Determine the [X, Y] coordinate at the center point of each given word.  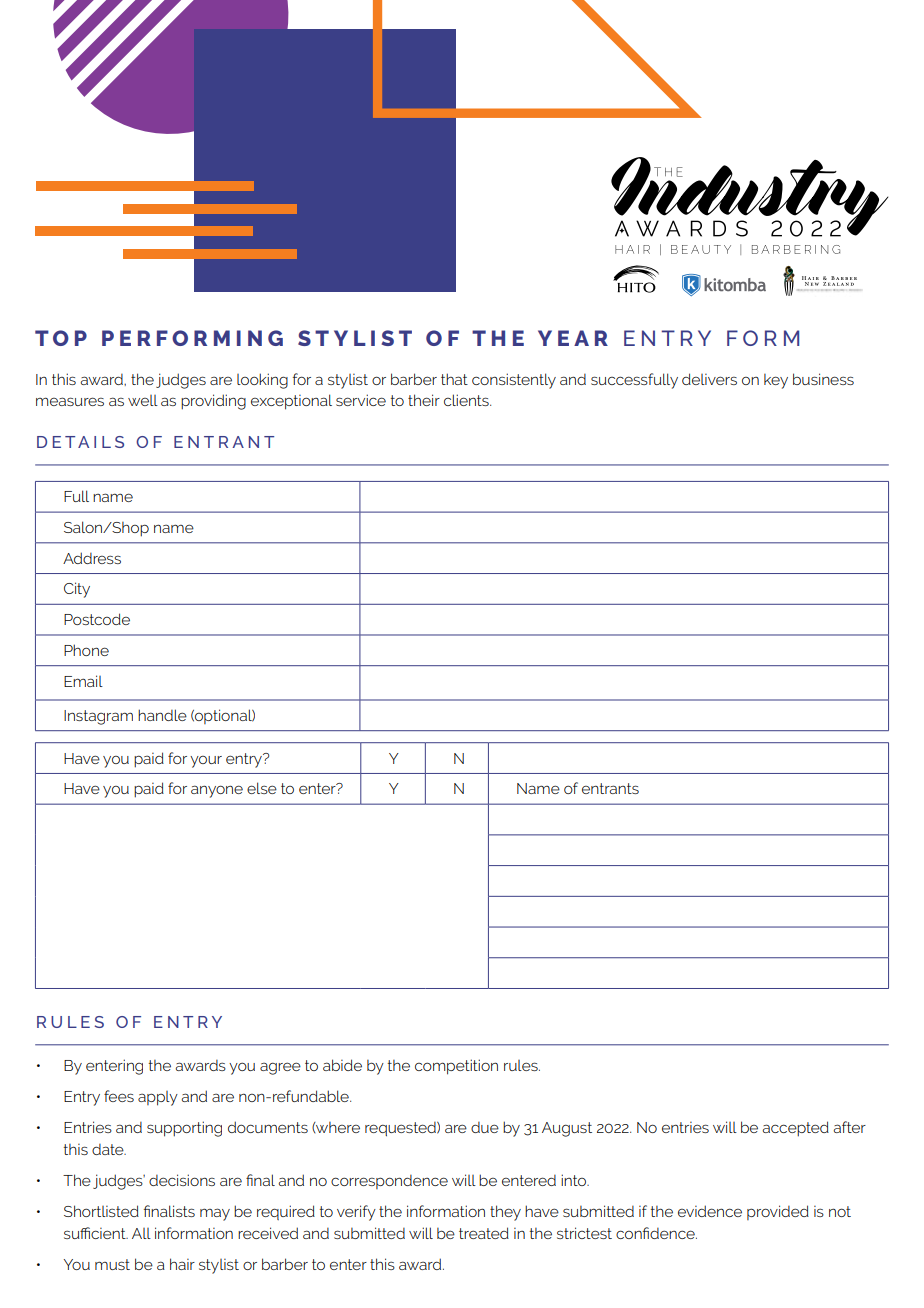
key [776, 381]
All [141, 1233]
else [262, 788]
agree [280, 1068]
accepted [795, 1129]
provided [778, 1212]
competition [456, 1067]
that [454, 379]
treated [484, 1233]
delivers [709, 379]
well [143, 400]
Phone [86, 650]
